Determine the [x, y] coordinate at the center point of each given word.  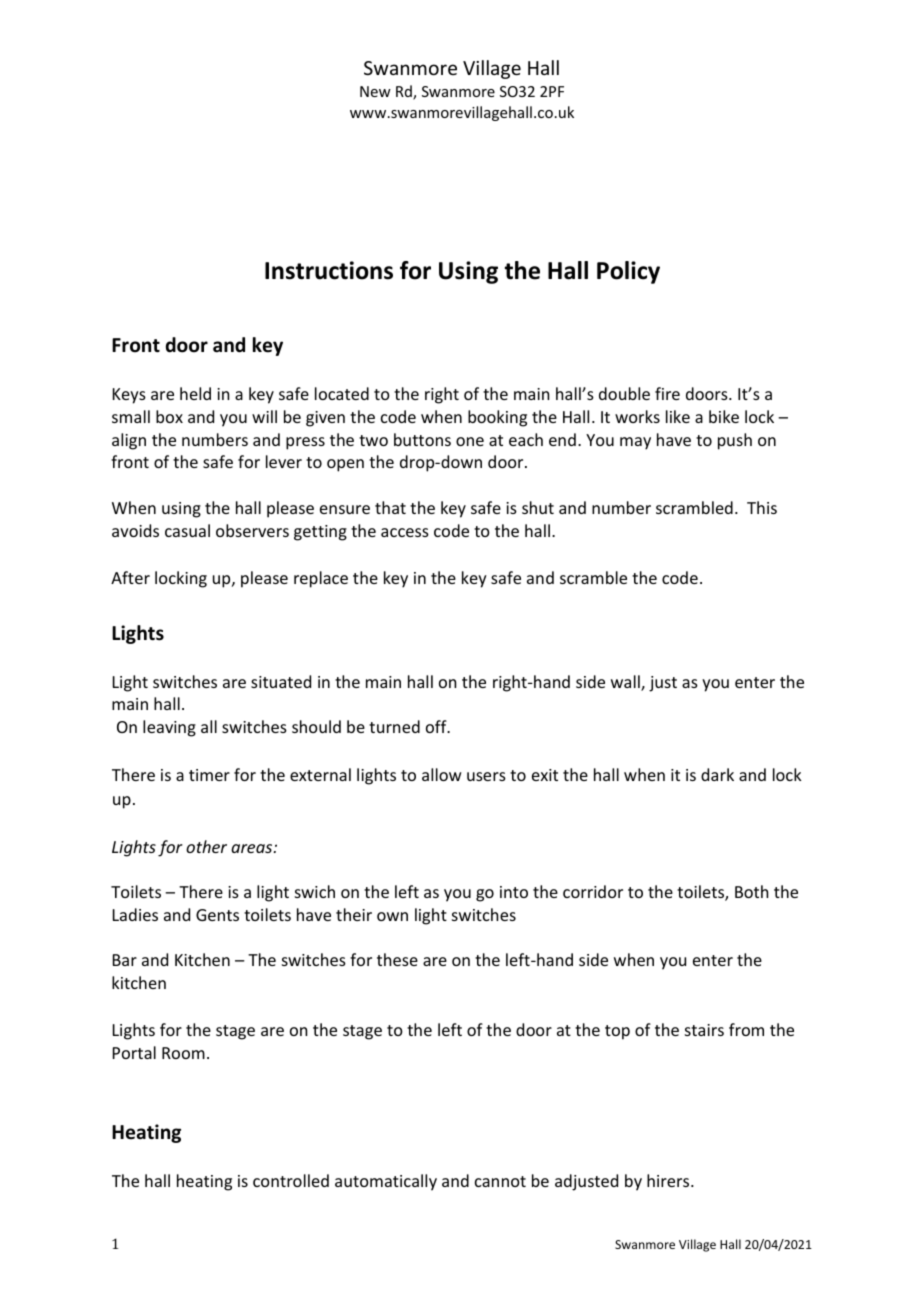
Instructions [329, 270]
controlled [291, 1180]
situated [281, 681]
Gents [217, 915]
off [437, 726]
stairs [704, 1030]
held [195, 393]
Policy [628, 272]
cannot [500, 1181]
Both [751, 891]
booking [497, 418]
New [375, 91]
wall [626, 683]
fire [667, 393]
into [514, 892]
